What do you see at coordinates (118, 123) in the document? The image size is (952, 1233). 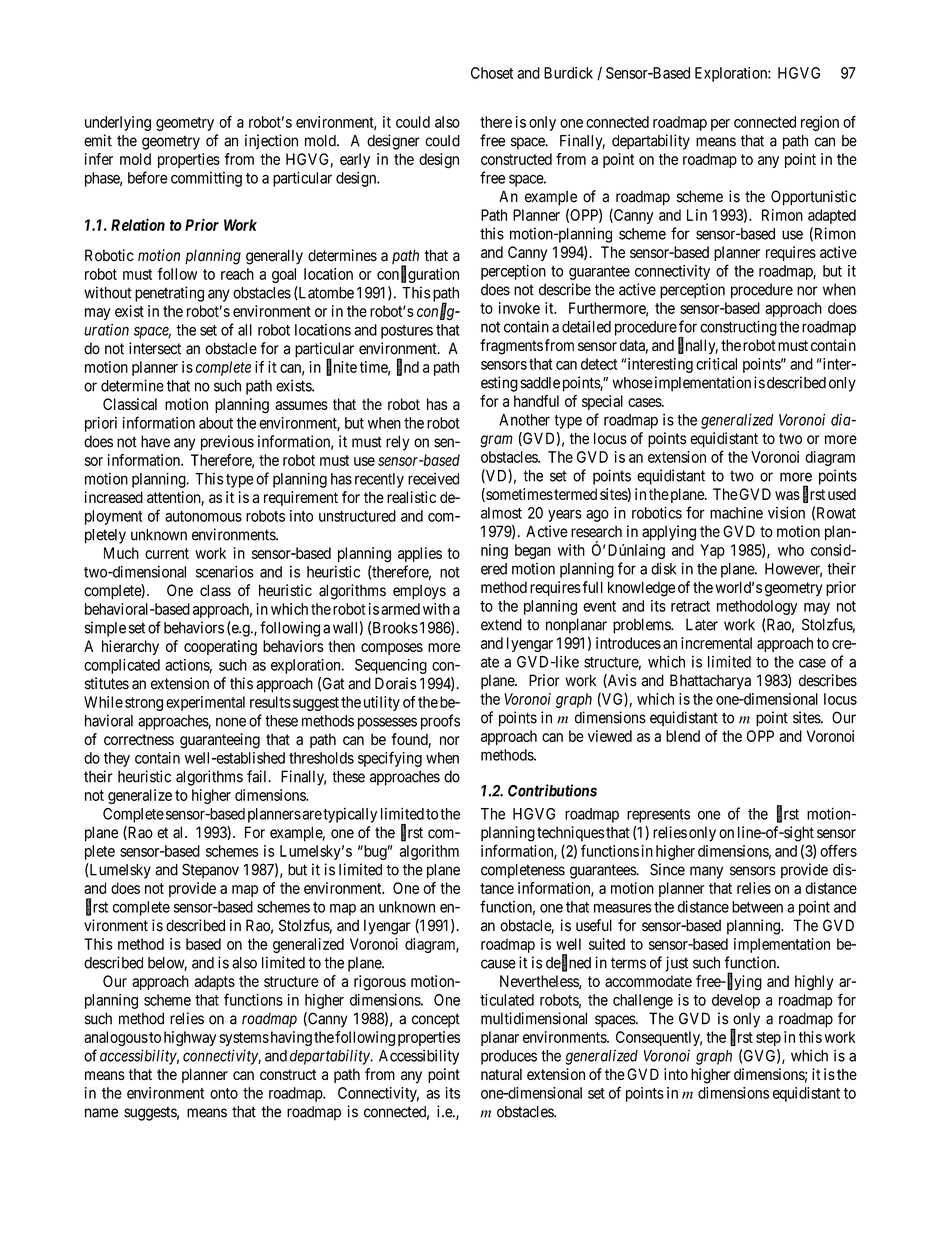 I see `underlying` at bounding box center [118, 123].
